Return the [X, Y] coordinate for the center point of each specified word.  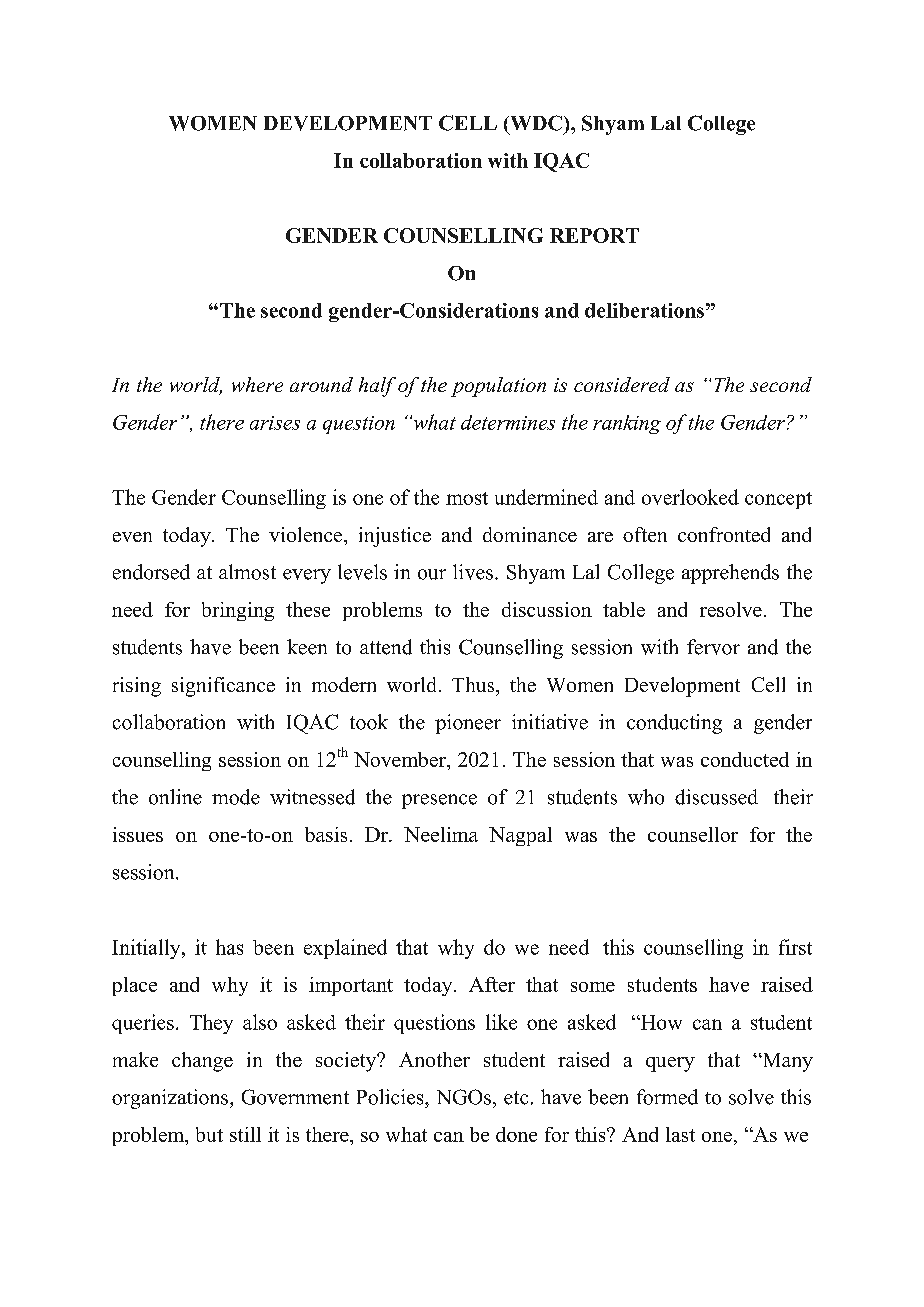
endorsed [151, 572]
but [209, 1134]
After [492, 984]
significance [223, 687]
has [229, 947]
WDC [535, 123]
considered [622, 384]
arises [275, 423]
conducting [674, 724]
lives [473, 572]
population [498, 387]
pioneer [468, 724]
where [257, 384]
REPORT [594, 235]
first [795, 947]
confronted [724, 534]
